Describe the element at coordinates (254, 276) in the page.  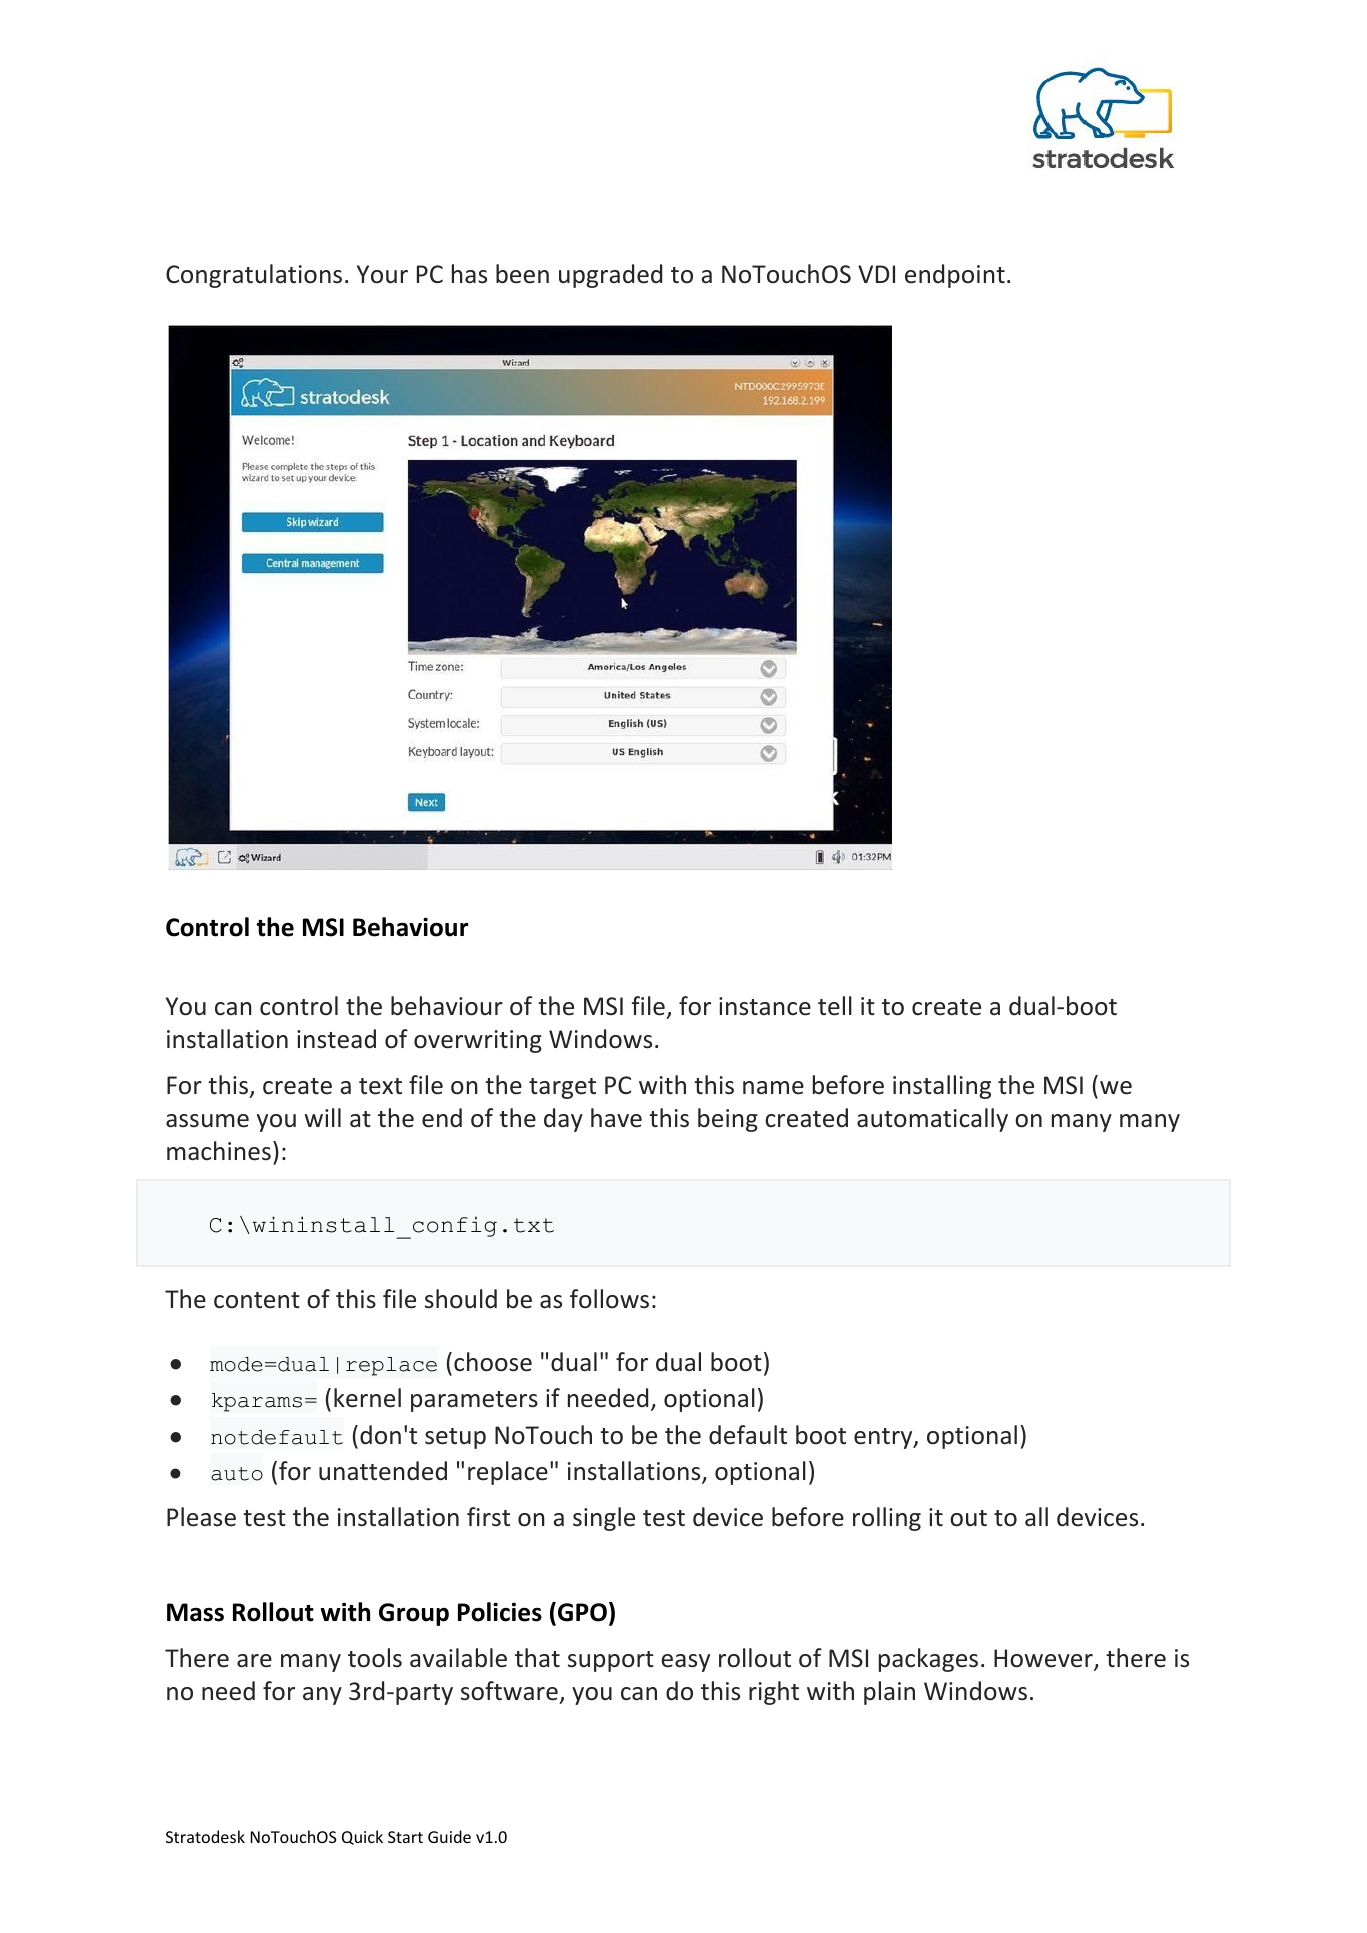
I see `Congratulations` at that location.
